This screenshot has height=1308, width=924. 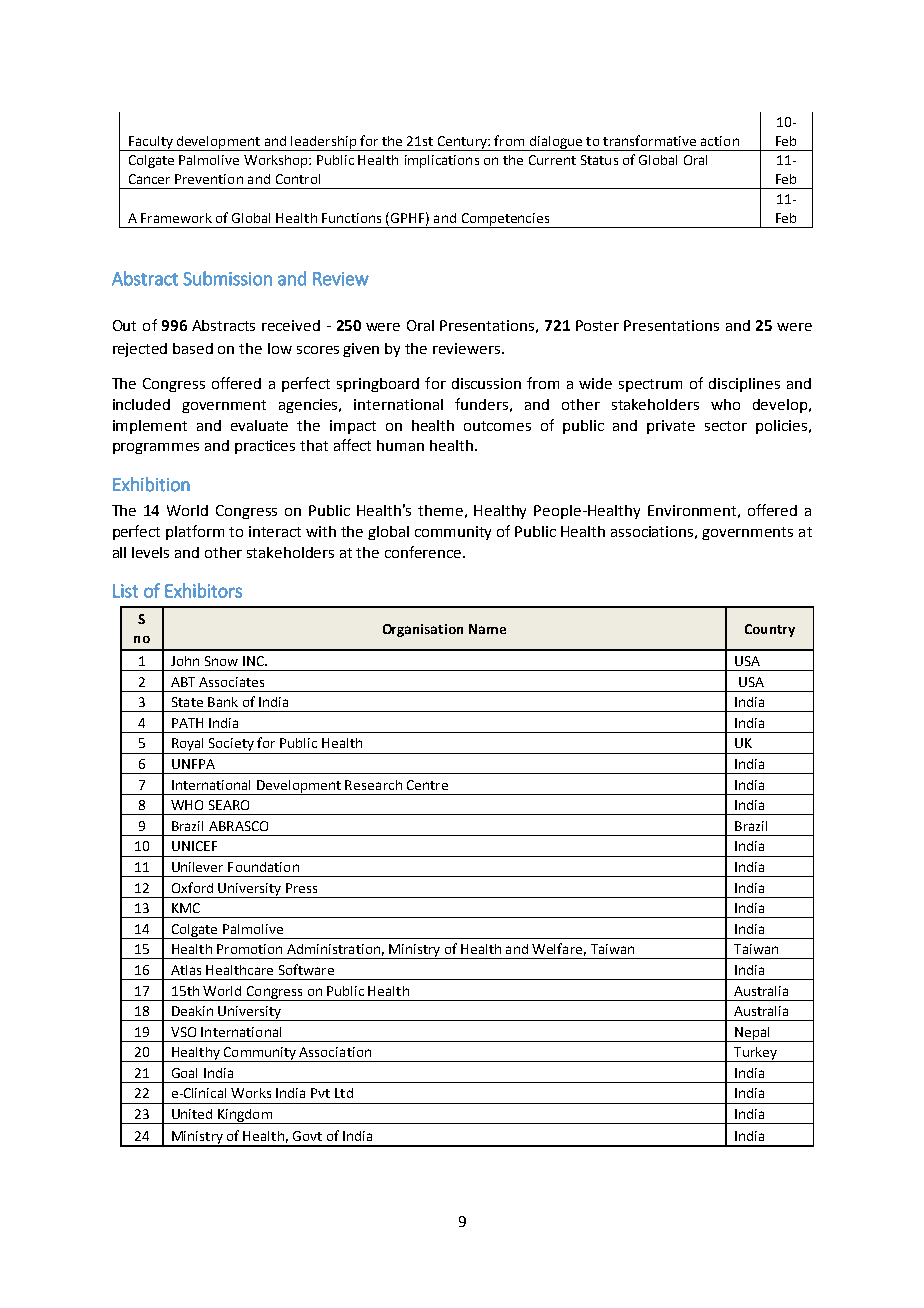 I want to click on implications, so click(x=442, y=161).
